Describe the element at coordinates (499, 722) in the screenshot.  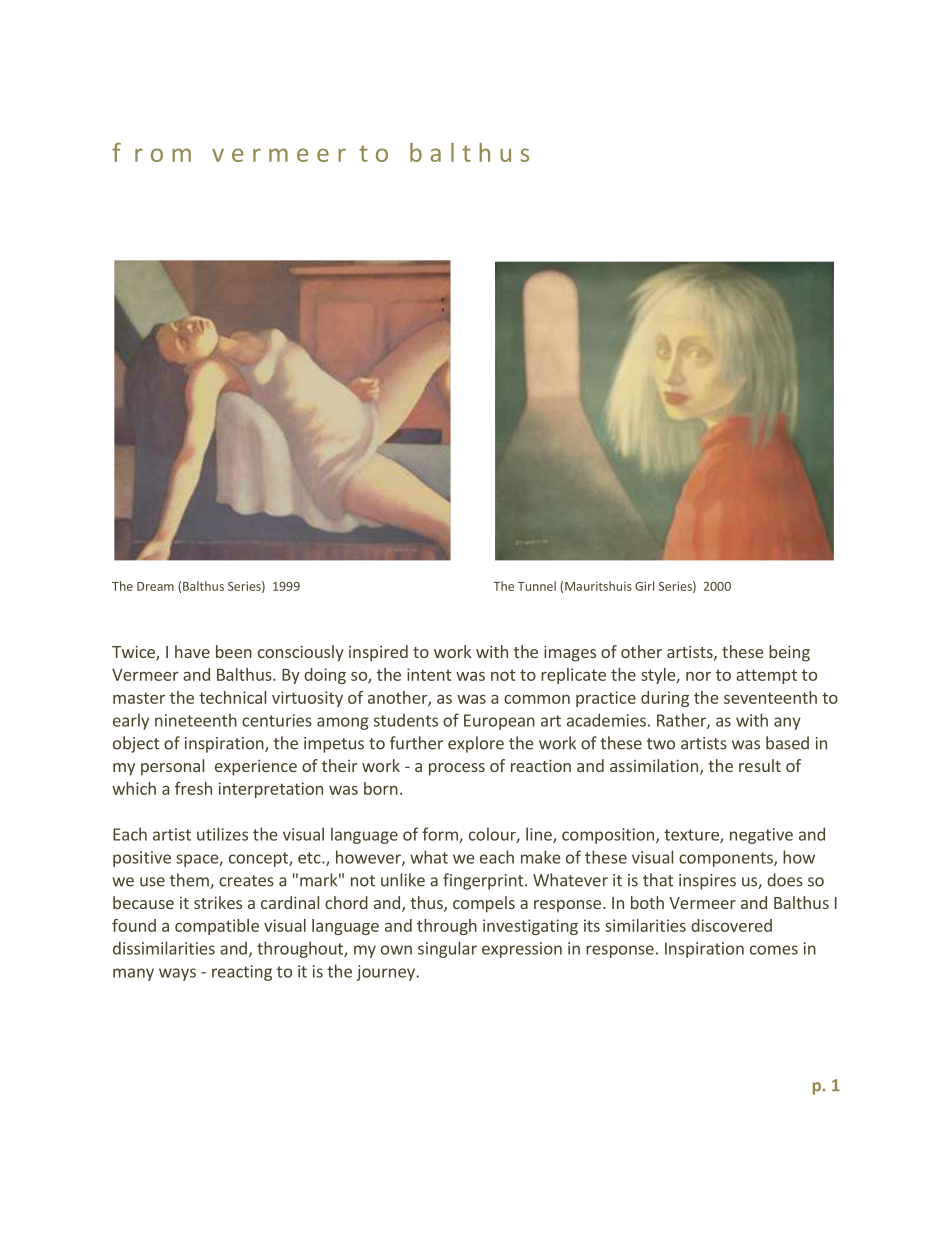
I see `European` at that location.
